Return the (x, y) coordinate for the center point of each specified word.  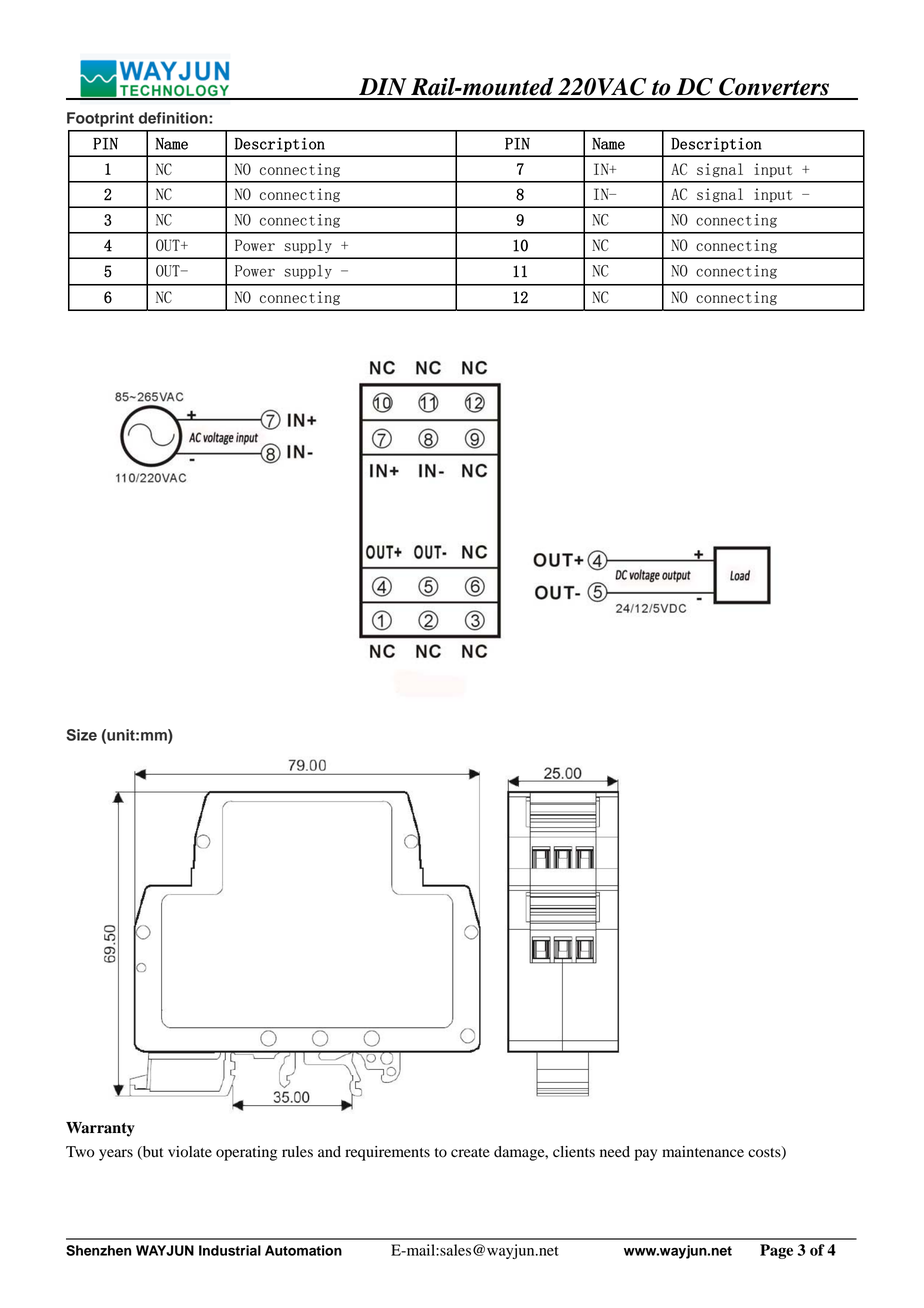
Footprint (100, 119)
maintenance (703, 1152)
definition (174, 118)
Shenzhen (99, 1250)
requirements (387, 1153)
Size (81, 735)
